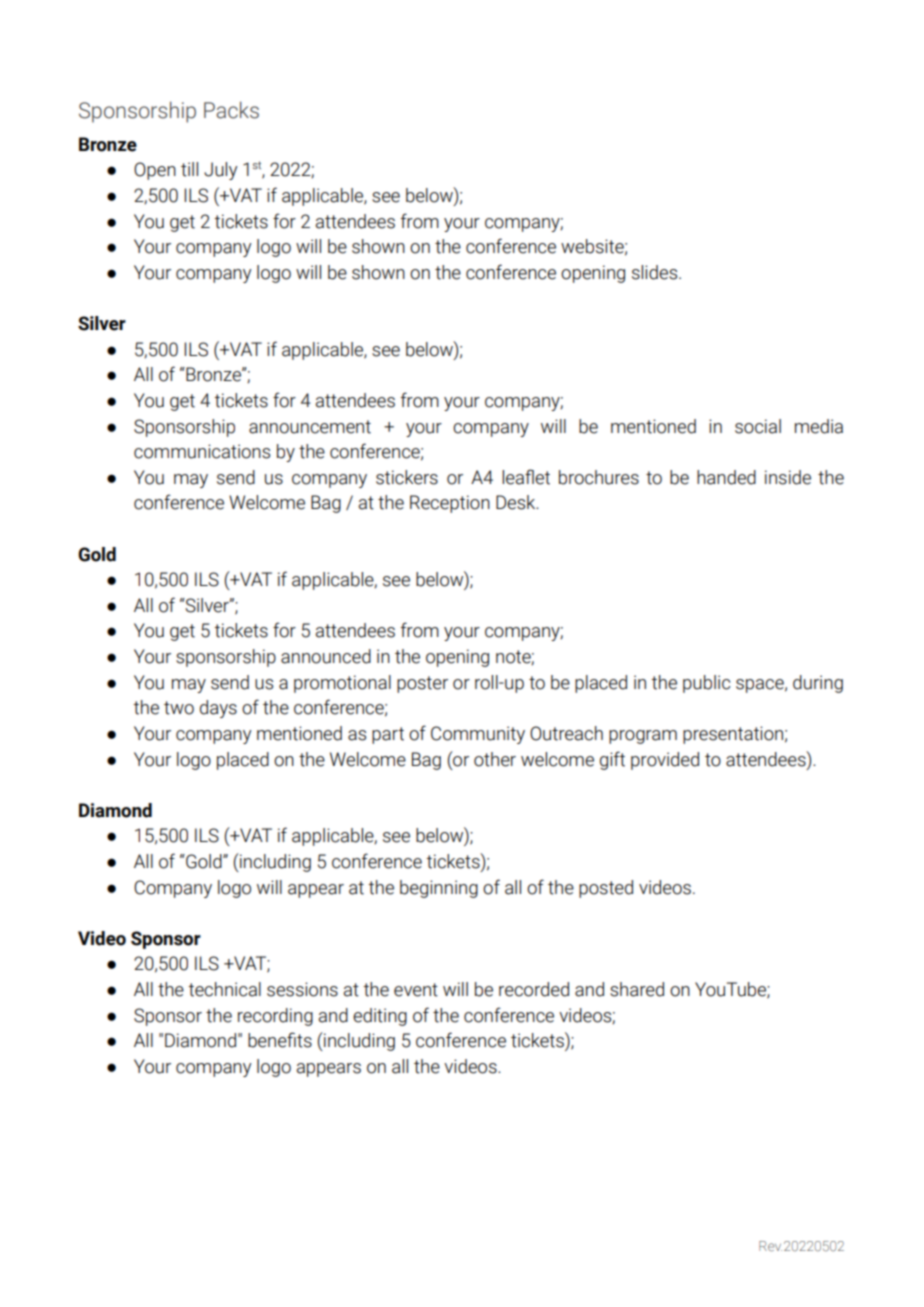 This screenshot has height=1307, width=924. Describe the element at coordinates (231, 110) in the screenshot. I see `Packs` at that location.
